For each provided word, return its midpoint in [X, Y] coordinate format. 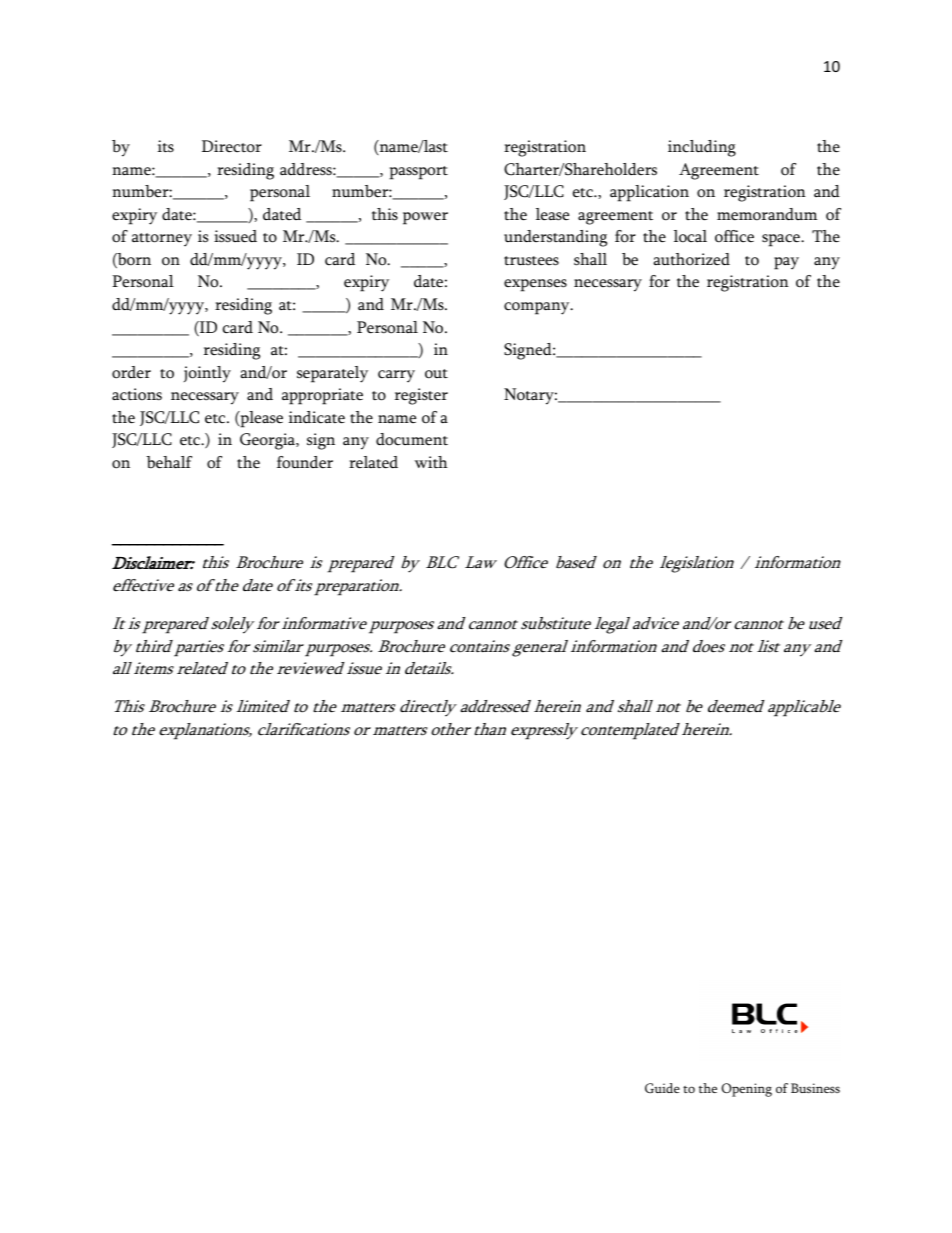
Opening [746, 1090]
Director [232, 146]
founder [305, 462]
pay [786, 263]
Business [815, 1088]
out [436, 374]
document [412, 439]
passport [418, 173]
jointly [207, 374]
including [702, 148]
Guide [662, 1088]
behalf [169, 462]
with [431, 462]
